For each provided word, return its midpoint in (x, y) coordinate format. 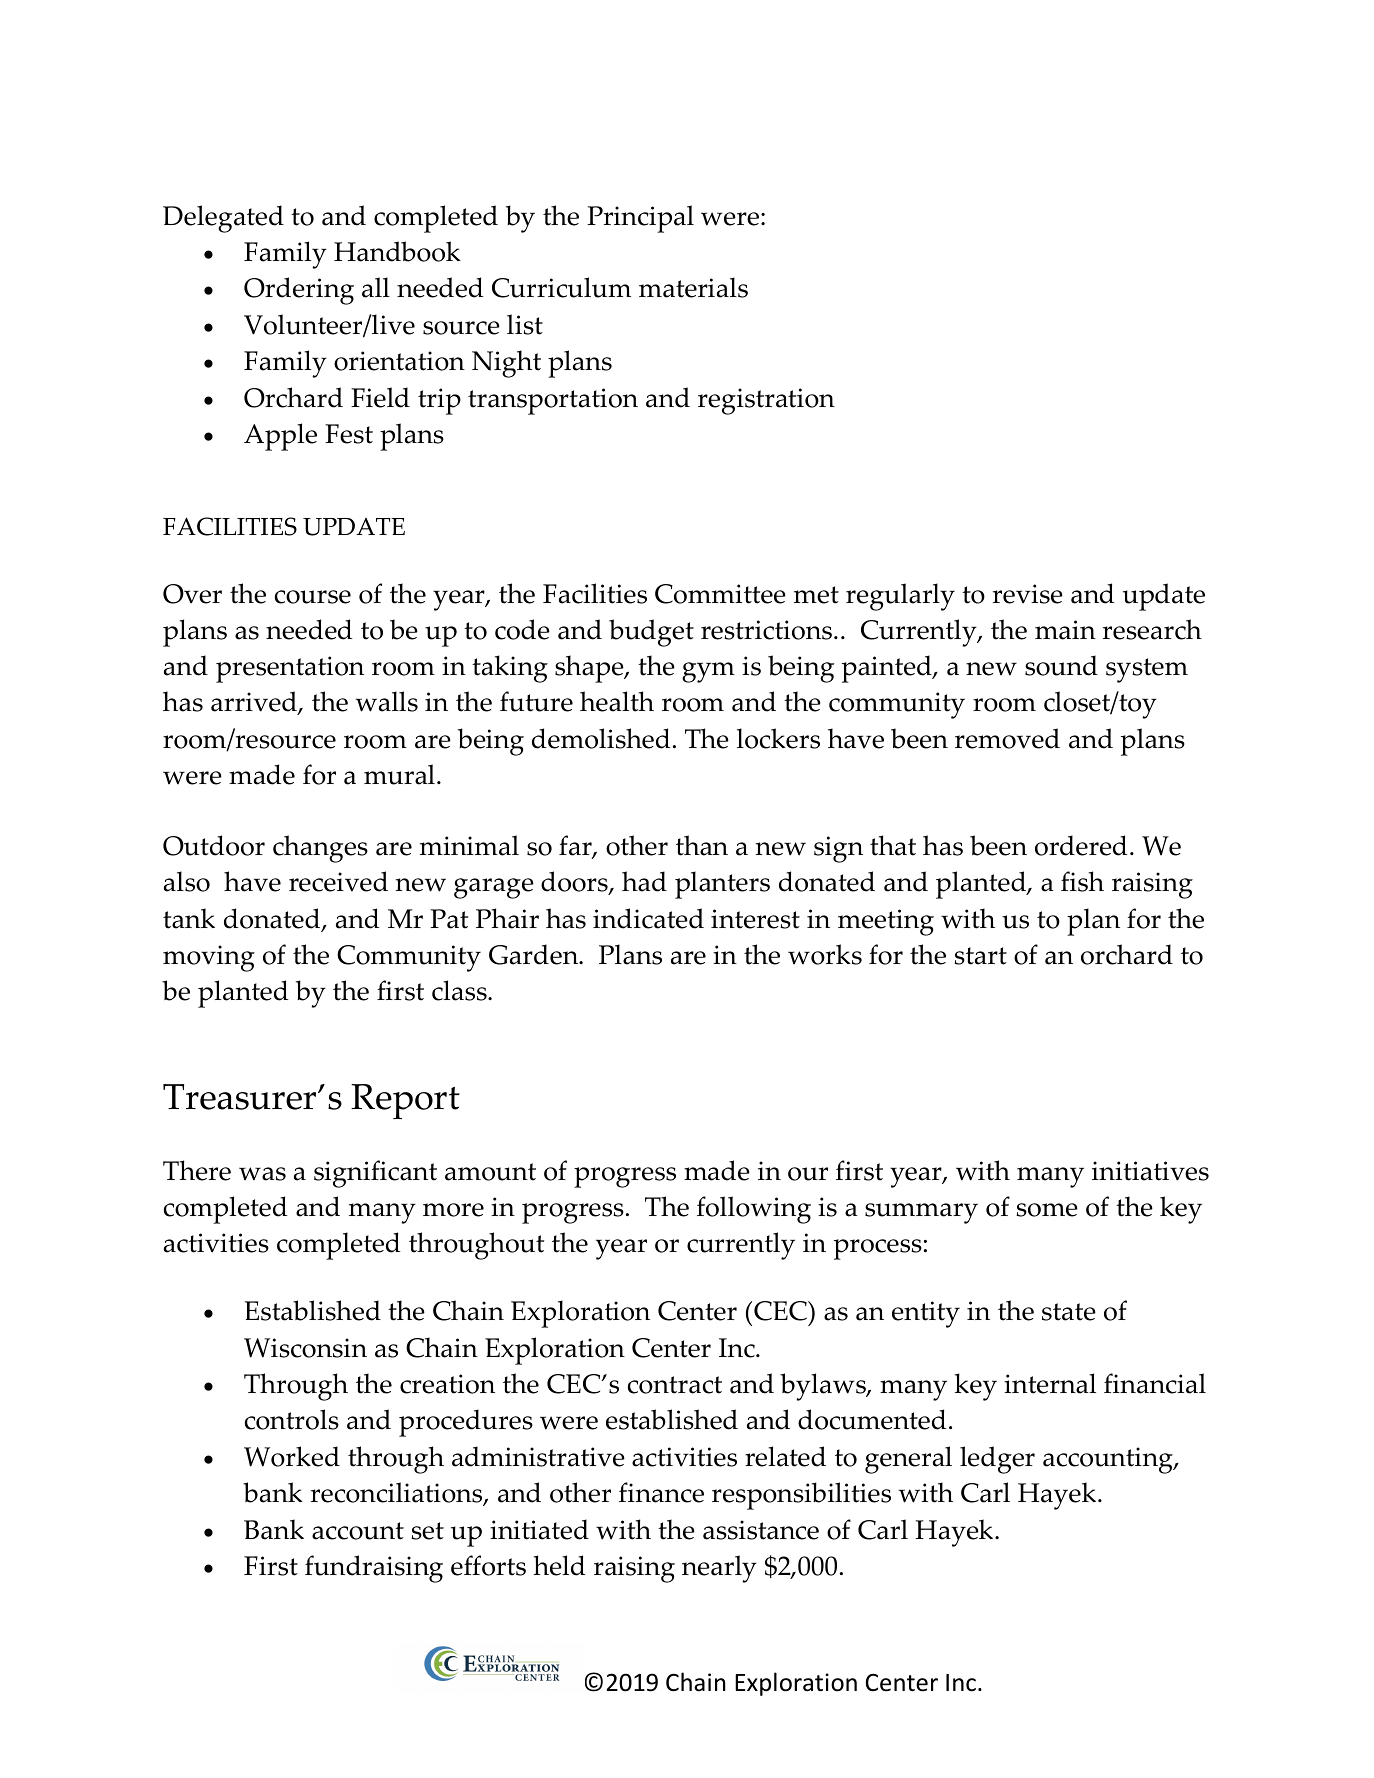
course (313, 597)
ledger (997, 1460)
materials (693, 287)
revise (1028, 594)
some (1047, 1210)
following (754, 1210)
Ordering (299, 291)
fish (1082, 881)
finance (661, 1492)
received (338, 881)
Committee (720, 594)
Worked (292, 1456)
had (644, 881)
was (262, 1174)
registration (766, 401)
